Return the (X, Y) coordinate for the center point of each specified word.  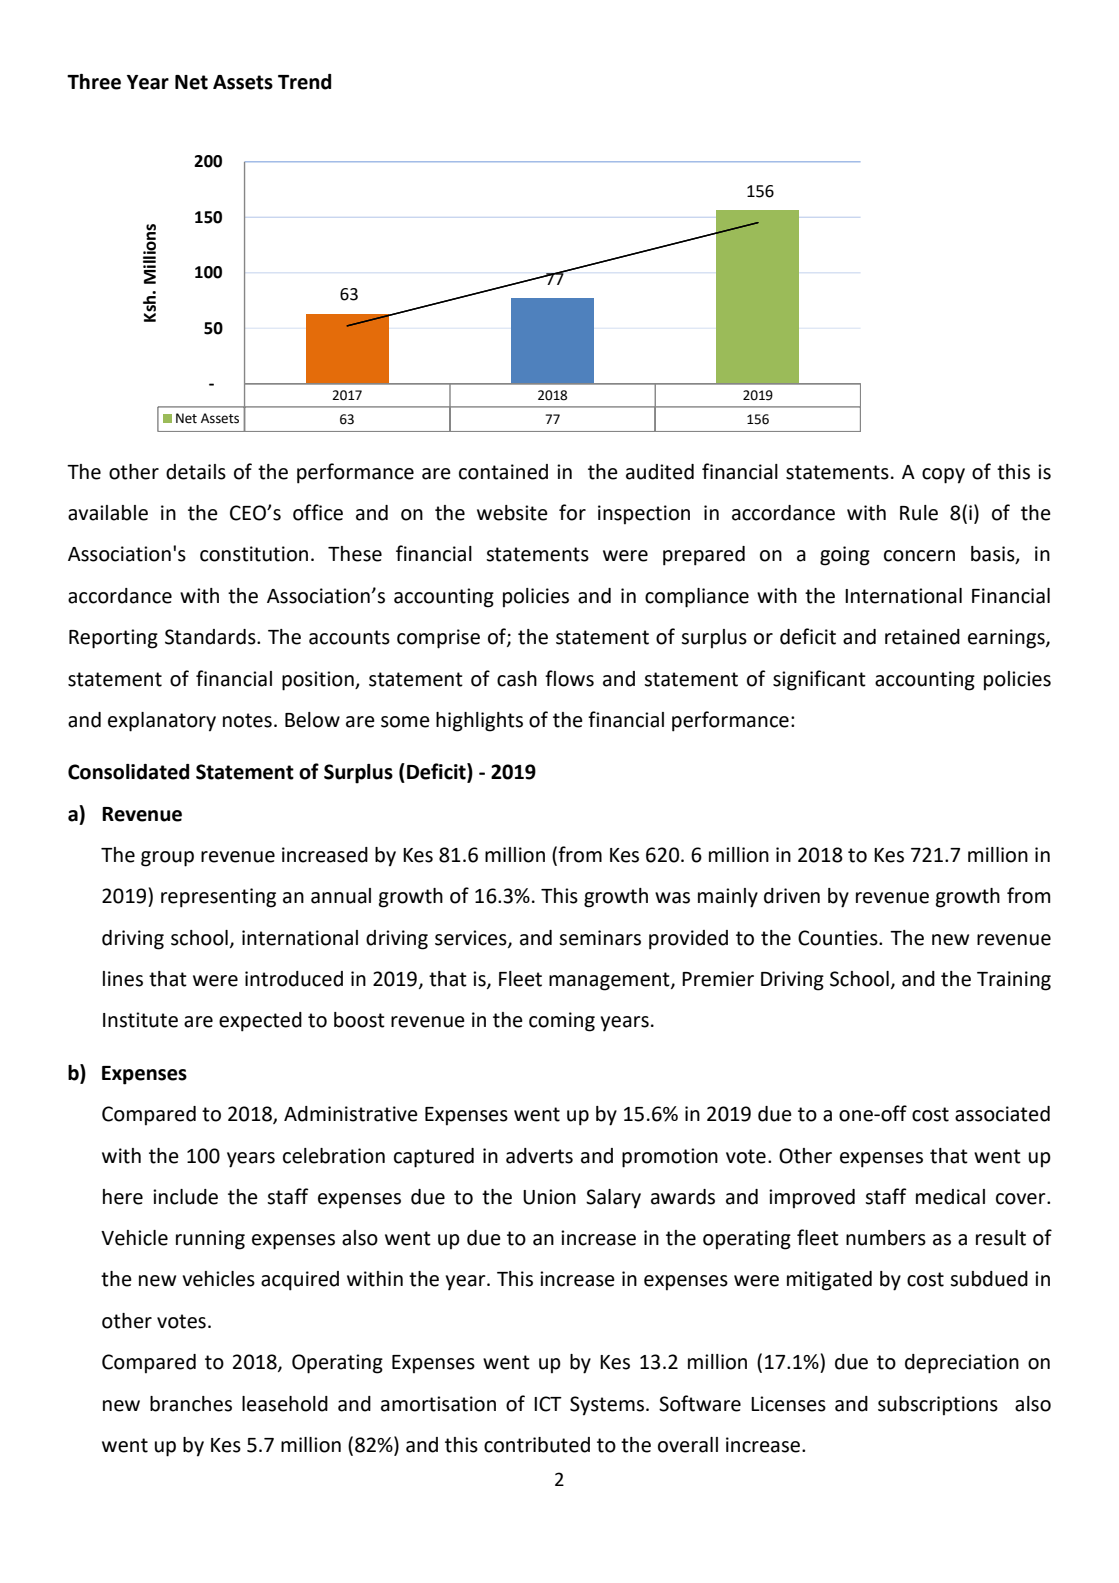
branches (191, 1404)
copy (943, 476)
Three (94, 82)
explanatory (162, 722)
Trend (304, 82)
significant (819, 680)
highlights (479, 722)
